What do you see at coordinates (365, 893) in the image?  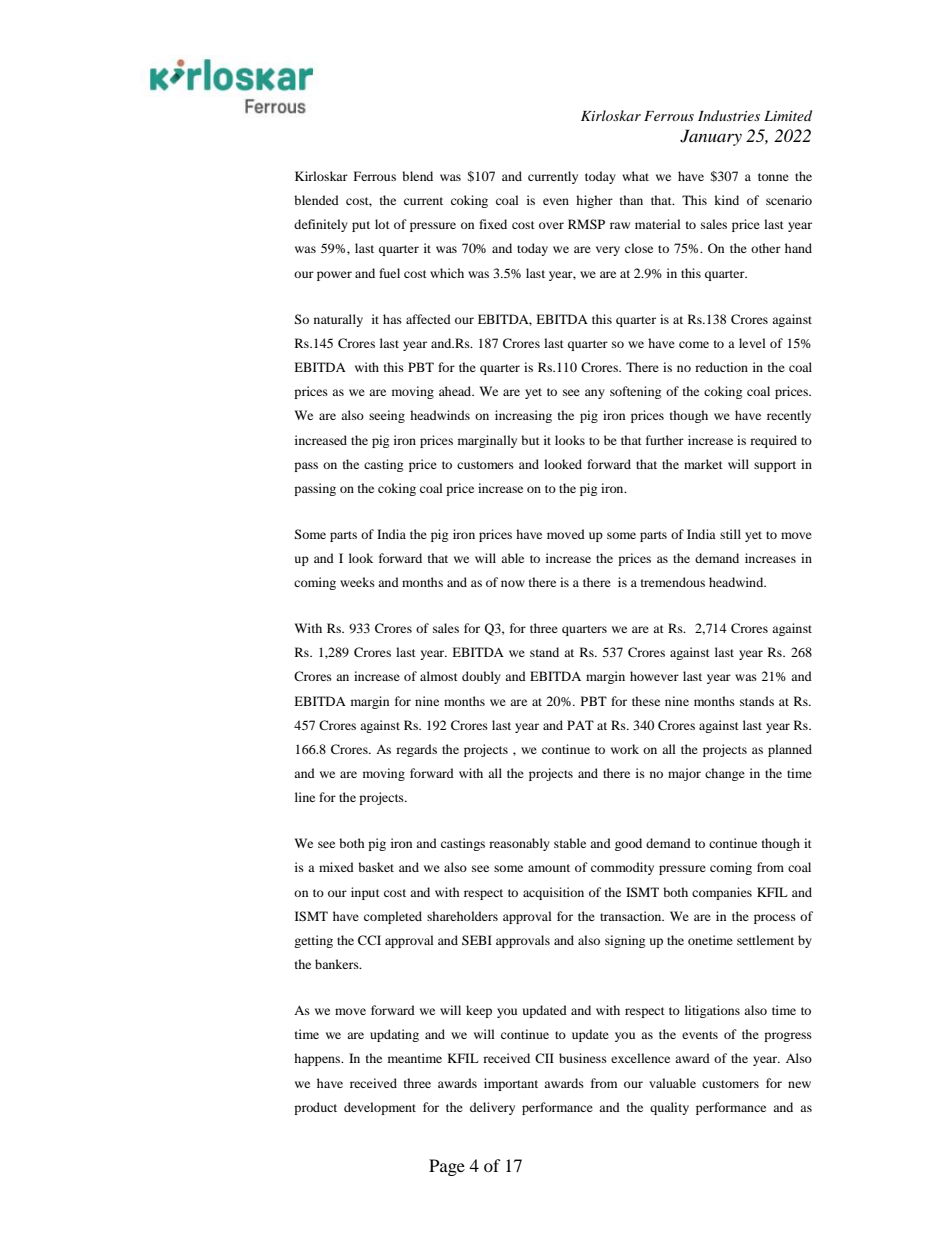 I see `input` at bounding box center [365, 893].
